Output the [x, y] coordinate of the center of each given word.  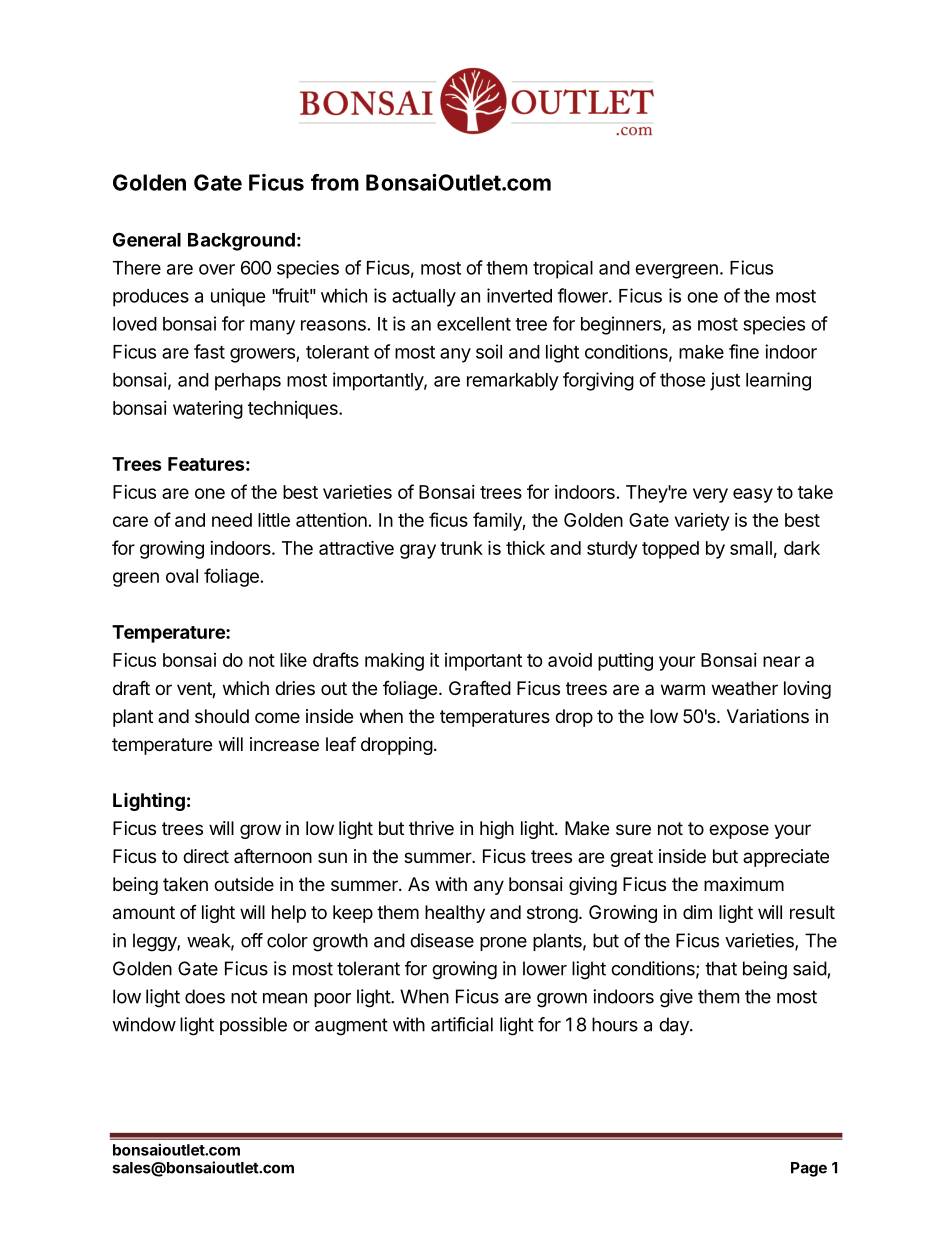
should [222, 716]
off [252, 940]
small [751, 548]
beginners [622, 325]
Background [241, 242]
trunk [461, 548]
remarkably [513, 382]
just [725, 381]
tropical [563, 269]
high [497, 830]
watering [208, 410]
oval [182, 576]
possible [253, 1026]
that [721, 968]
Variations [768, 716]
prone [503, 944]
